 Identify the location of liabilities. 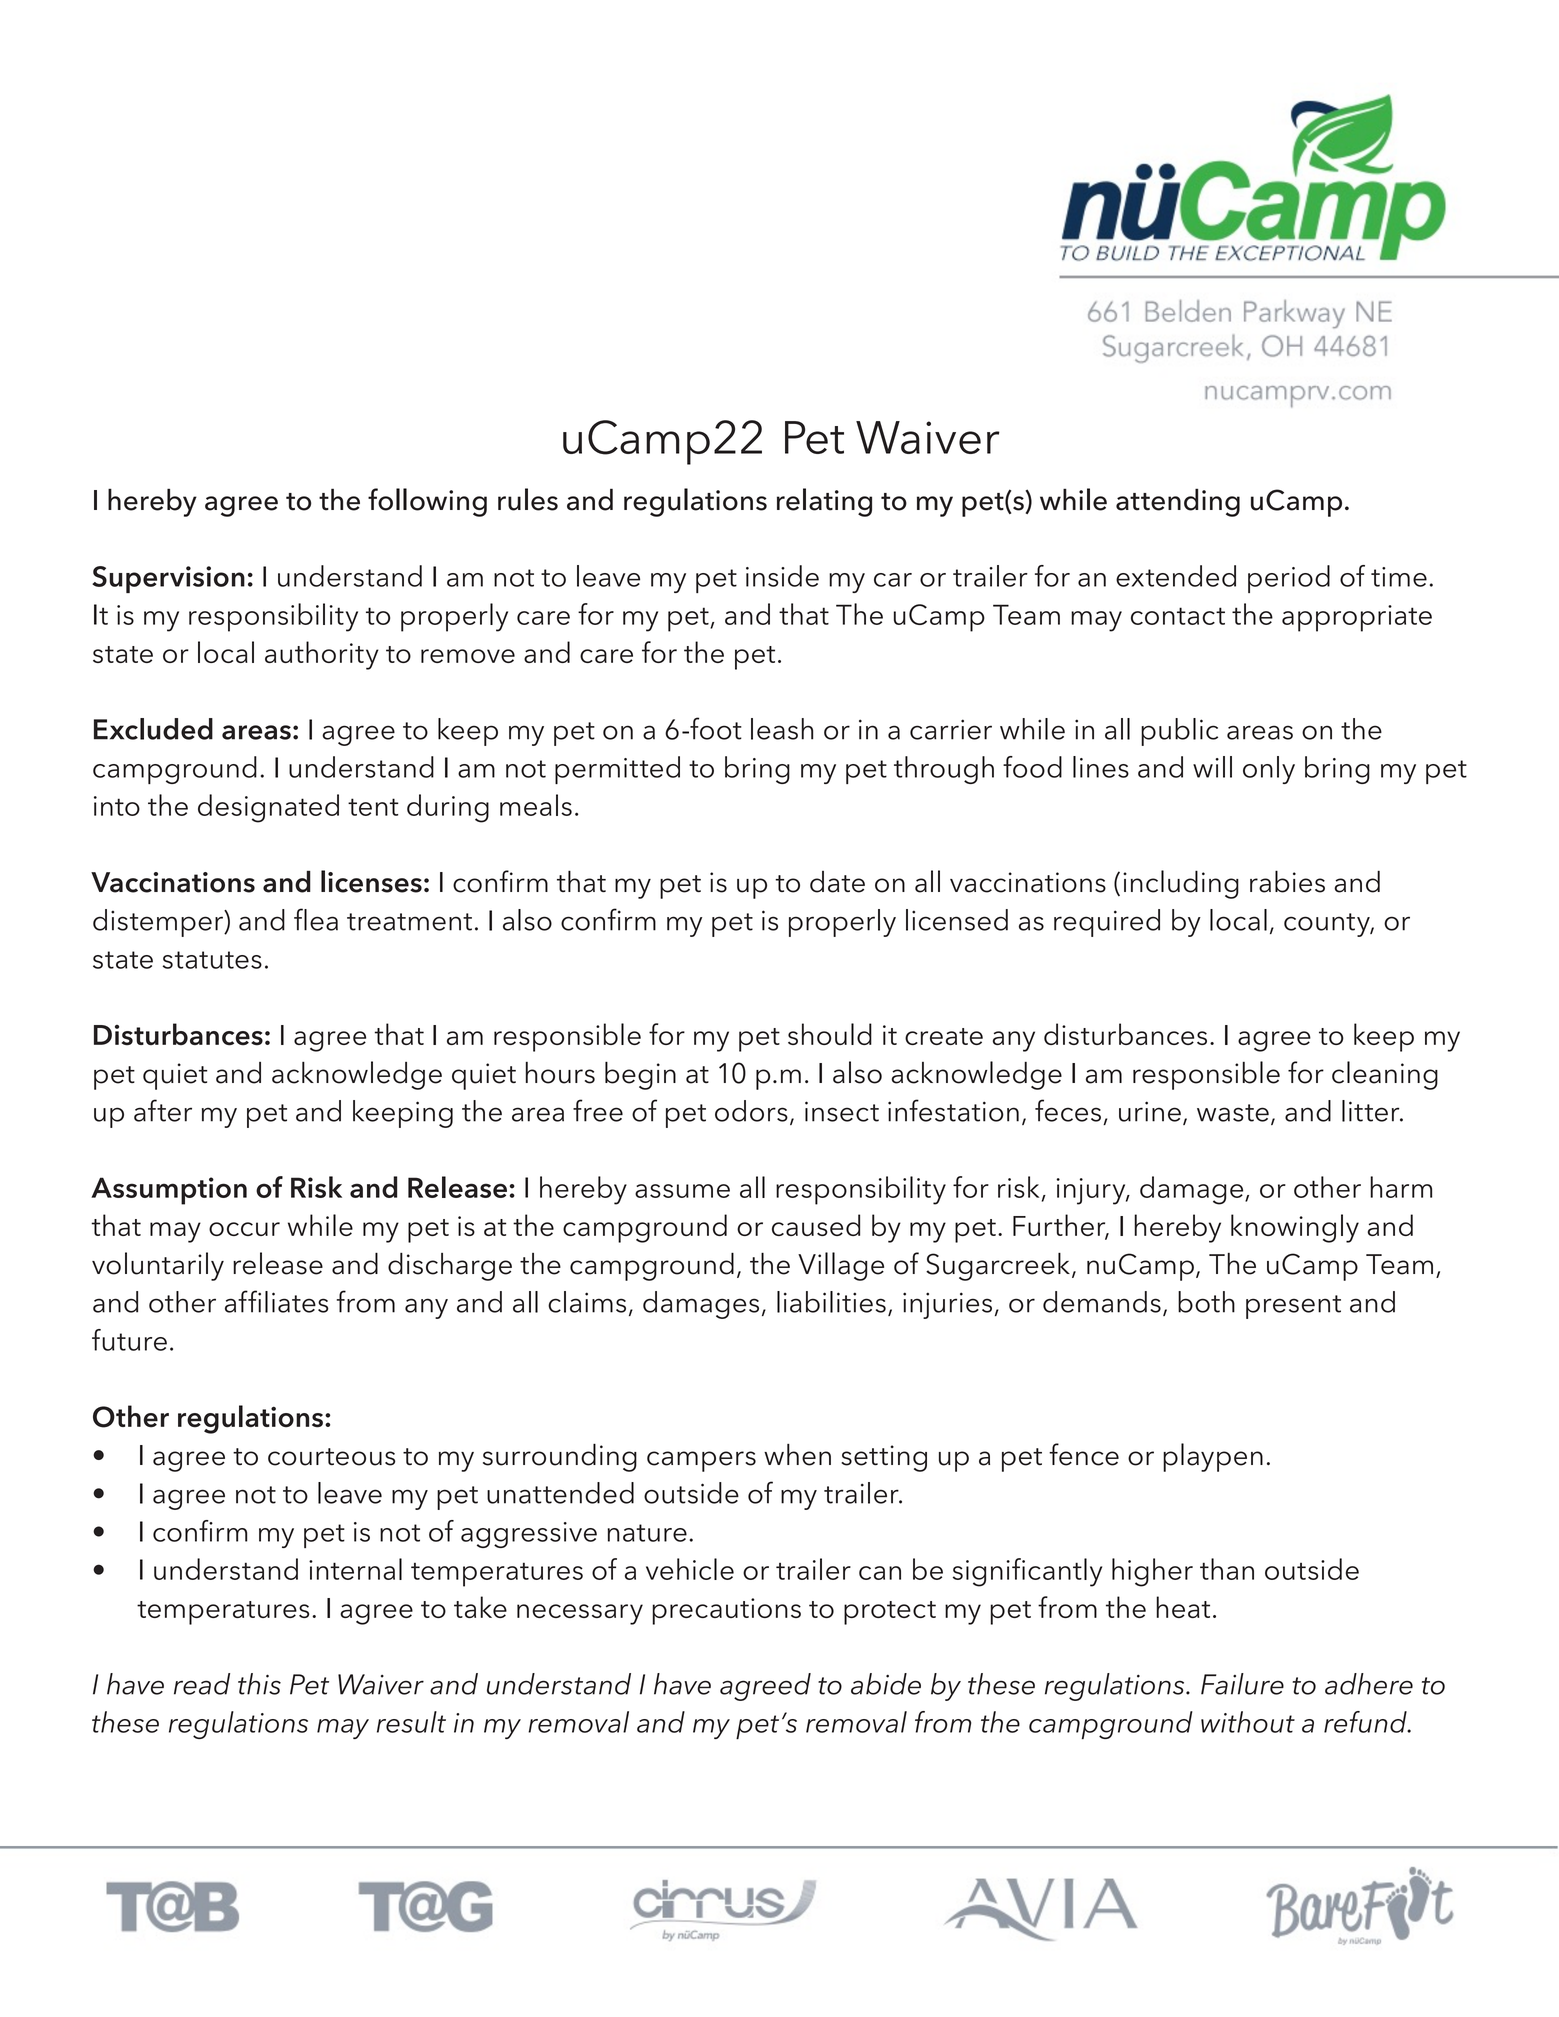
(831, 1302).
